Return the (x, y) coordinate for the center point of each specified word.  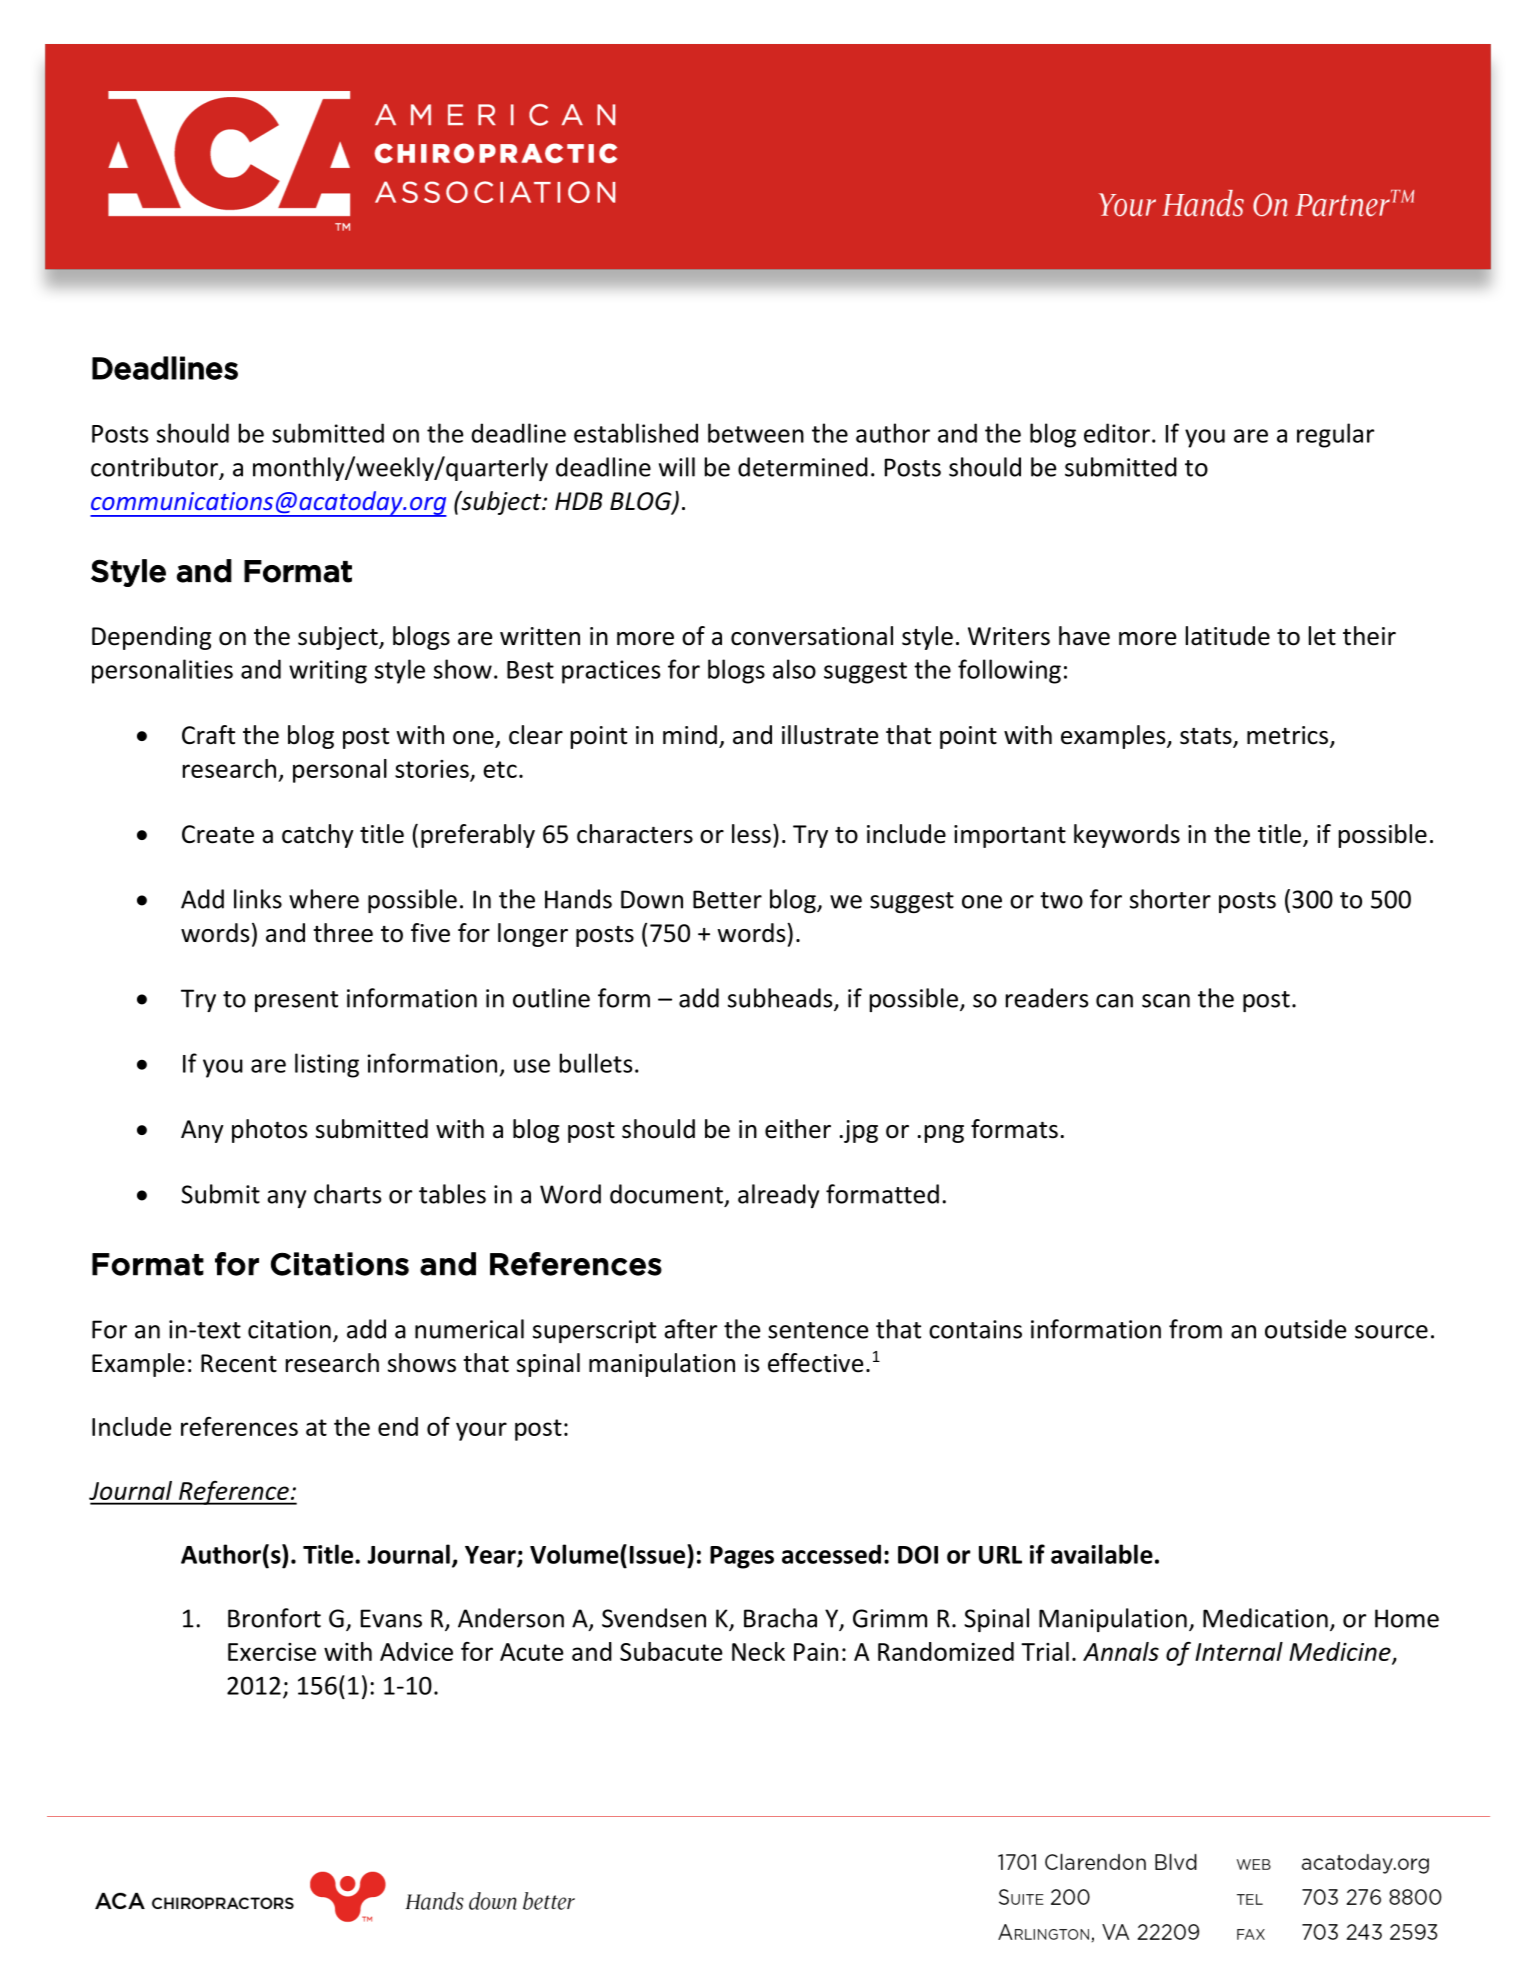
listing (327, 1065)
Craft (208, 735)
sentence (818, 1330)
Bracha (780, 1618)
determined (803, 467)
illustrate (830, 735)
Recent (239, 1363)
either (798, 1129)
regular (1335, 435)
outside (1305, 1329)
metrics (1289, 736)
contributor (155, 468)
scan (1166, 1001)
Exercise (272, 1652)
